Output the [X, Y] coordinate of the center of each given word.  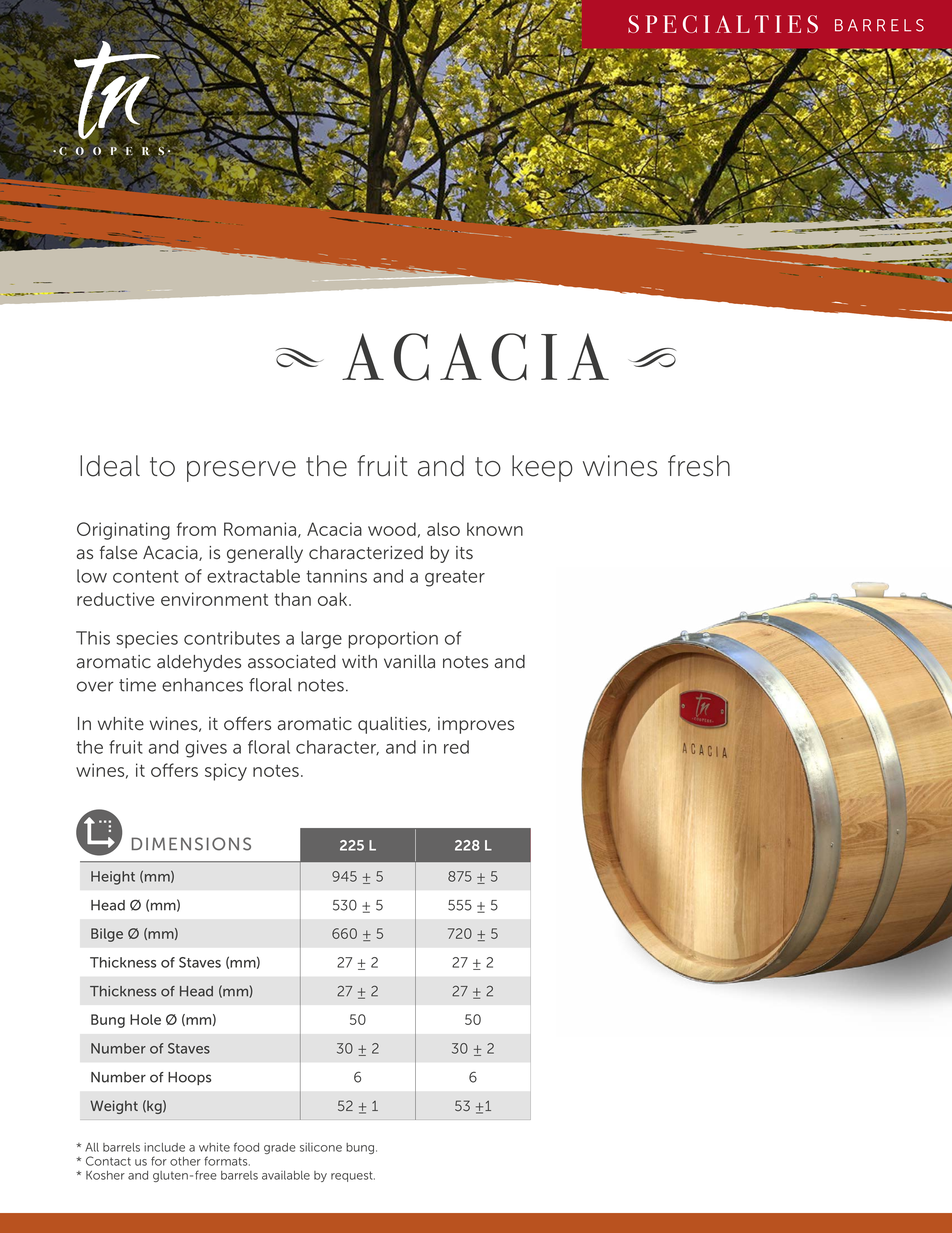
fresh [699, 466]
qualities [393, 725]
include [164, 1147]
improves [476, 725]
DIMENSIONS [191, 844]
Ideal [110, 466]
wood [392, 529]
